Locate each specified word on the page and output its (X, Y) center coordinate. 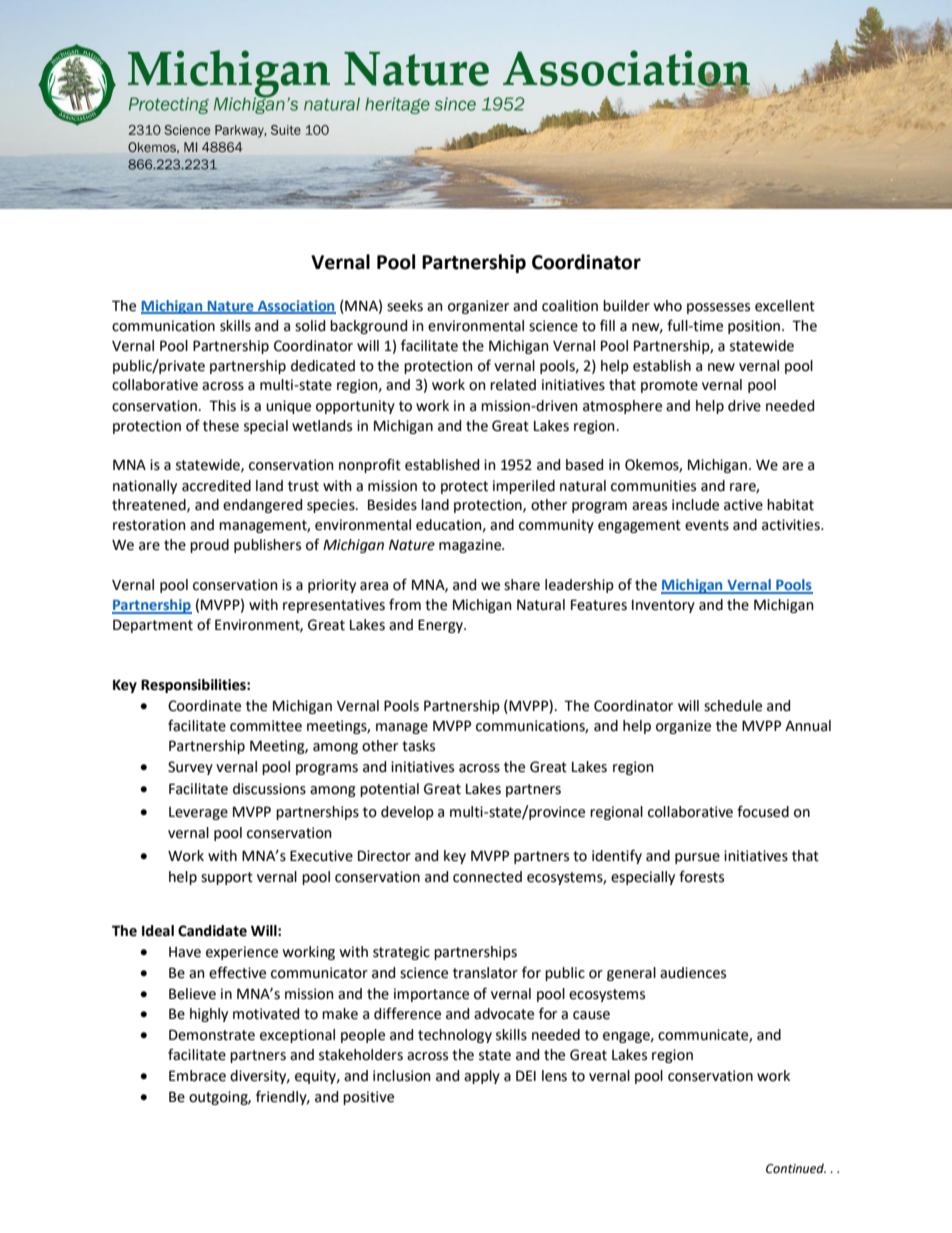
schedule (733, 706)
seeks (405, 306)
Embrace (197, 1076)
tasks (418, 746)
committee (266, 726)
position (754, 327)
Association (296, 306)
